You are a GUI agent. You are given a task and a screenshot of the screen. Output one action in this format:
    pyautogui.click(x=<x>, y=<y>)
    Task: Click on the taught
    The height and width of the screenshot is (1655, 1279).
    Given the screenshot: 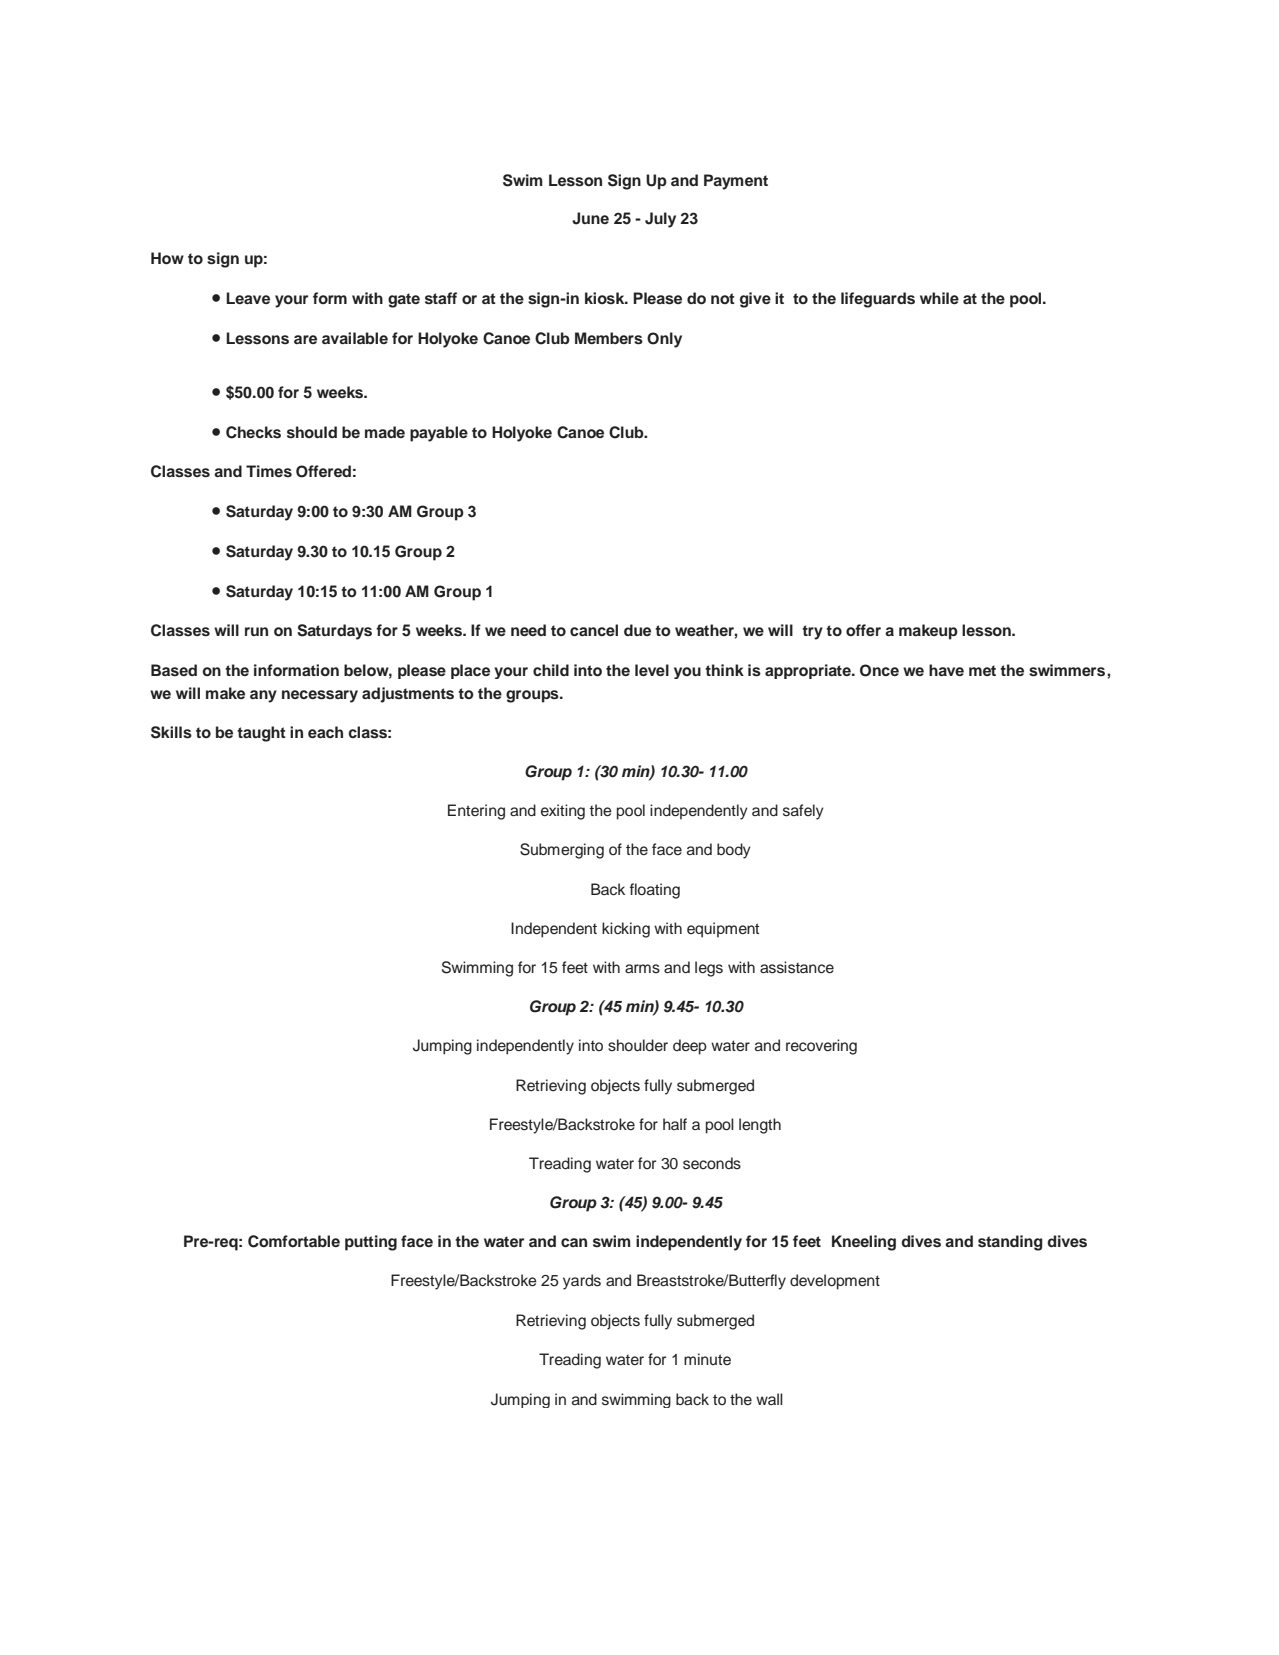 What is the action you would take?
    pyautogui.click(x=261, y=734)
